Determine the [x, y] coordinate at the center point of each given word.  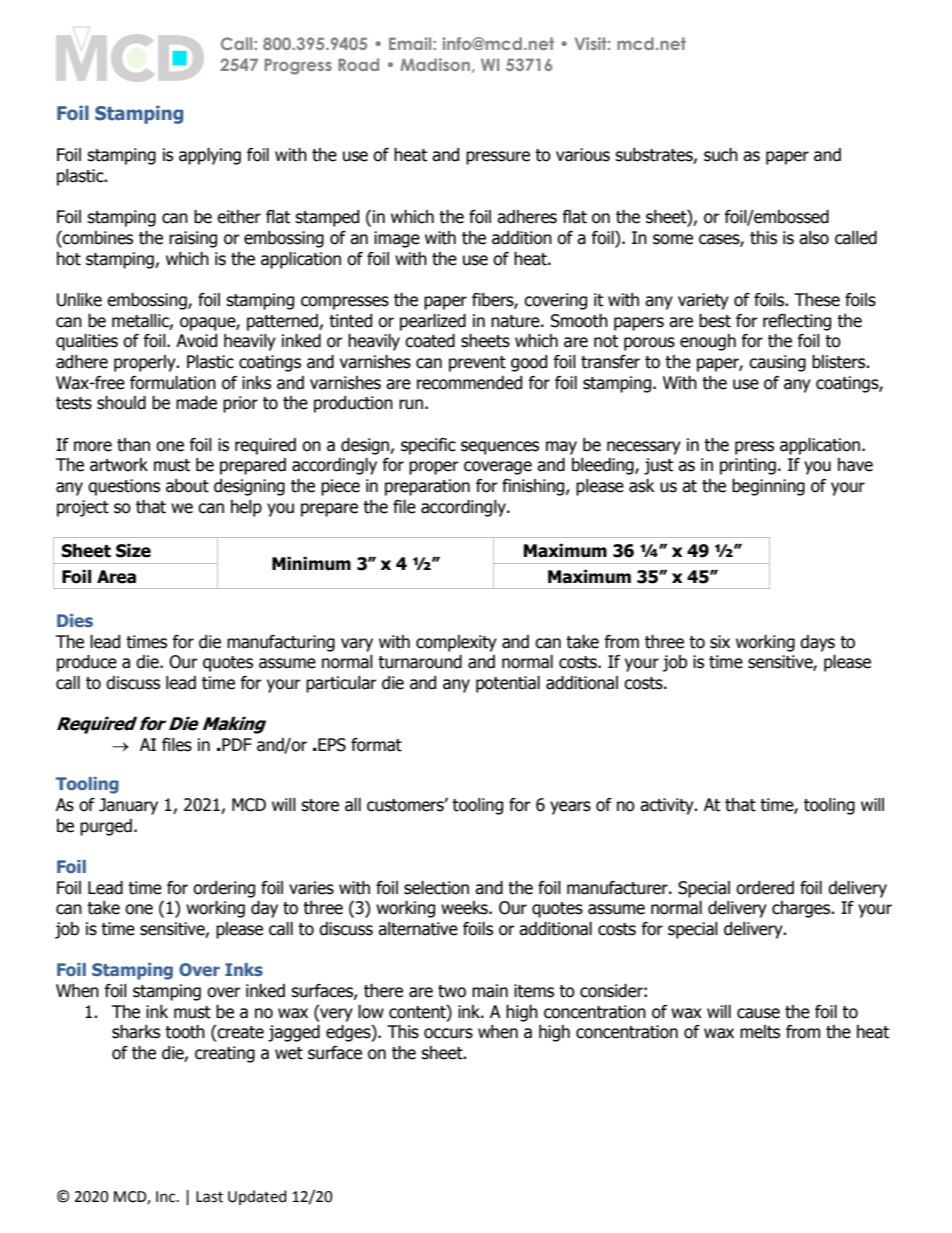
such [721, 155]
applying [210, 156]
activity [668, 806]
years [570, 808]
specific [428, 446]
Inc [167, 1197]
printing [748, 466]
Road [358, 64]
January [128, 806]
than [133, 445]
